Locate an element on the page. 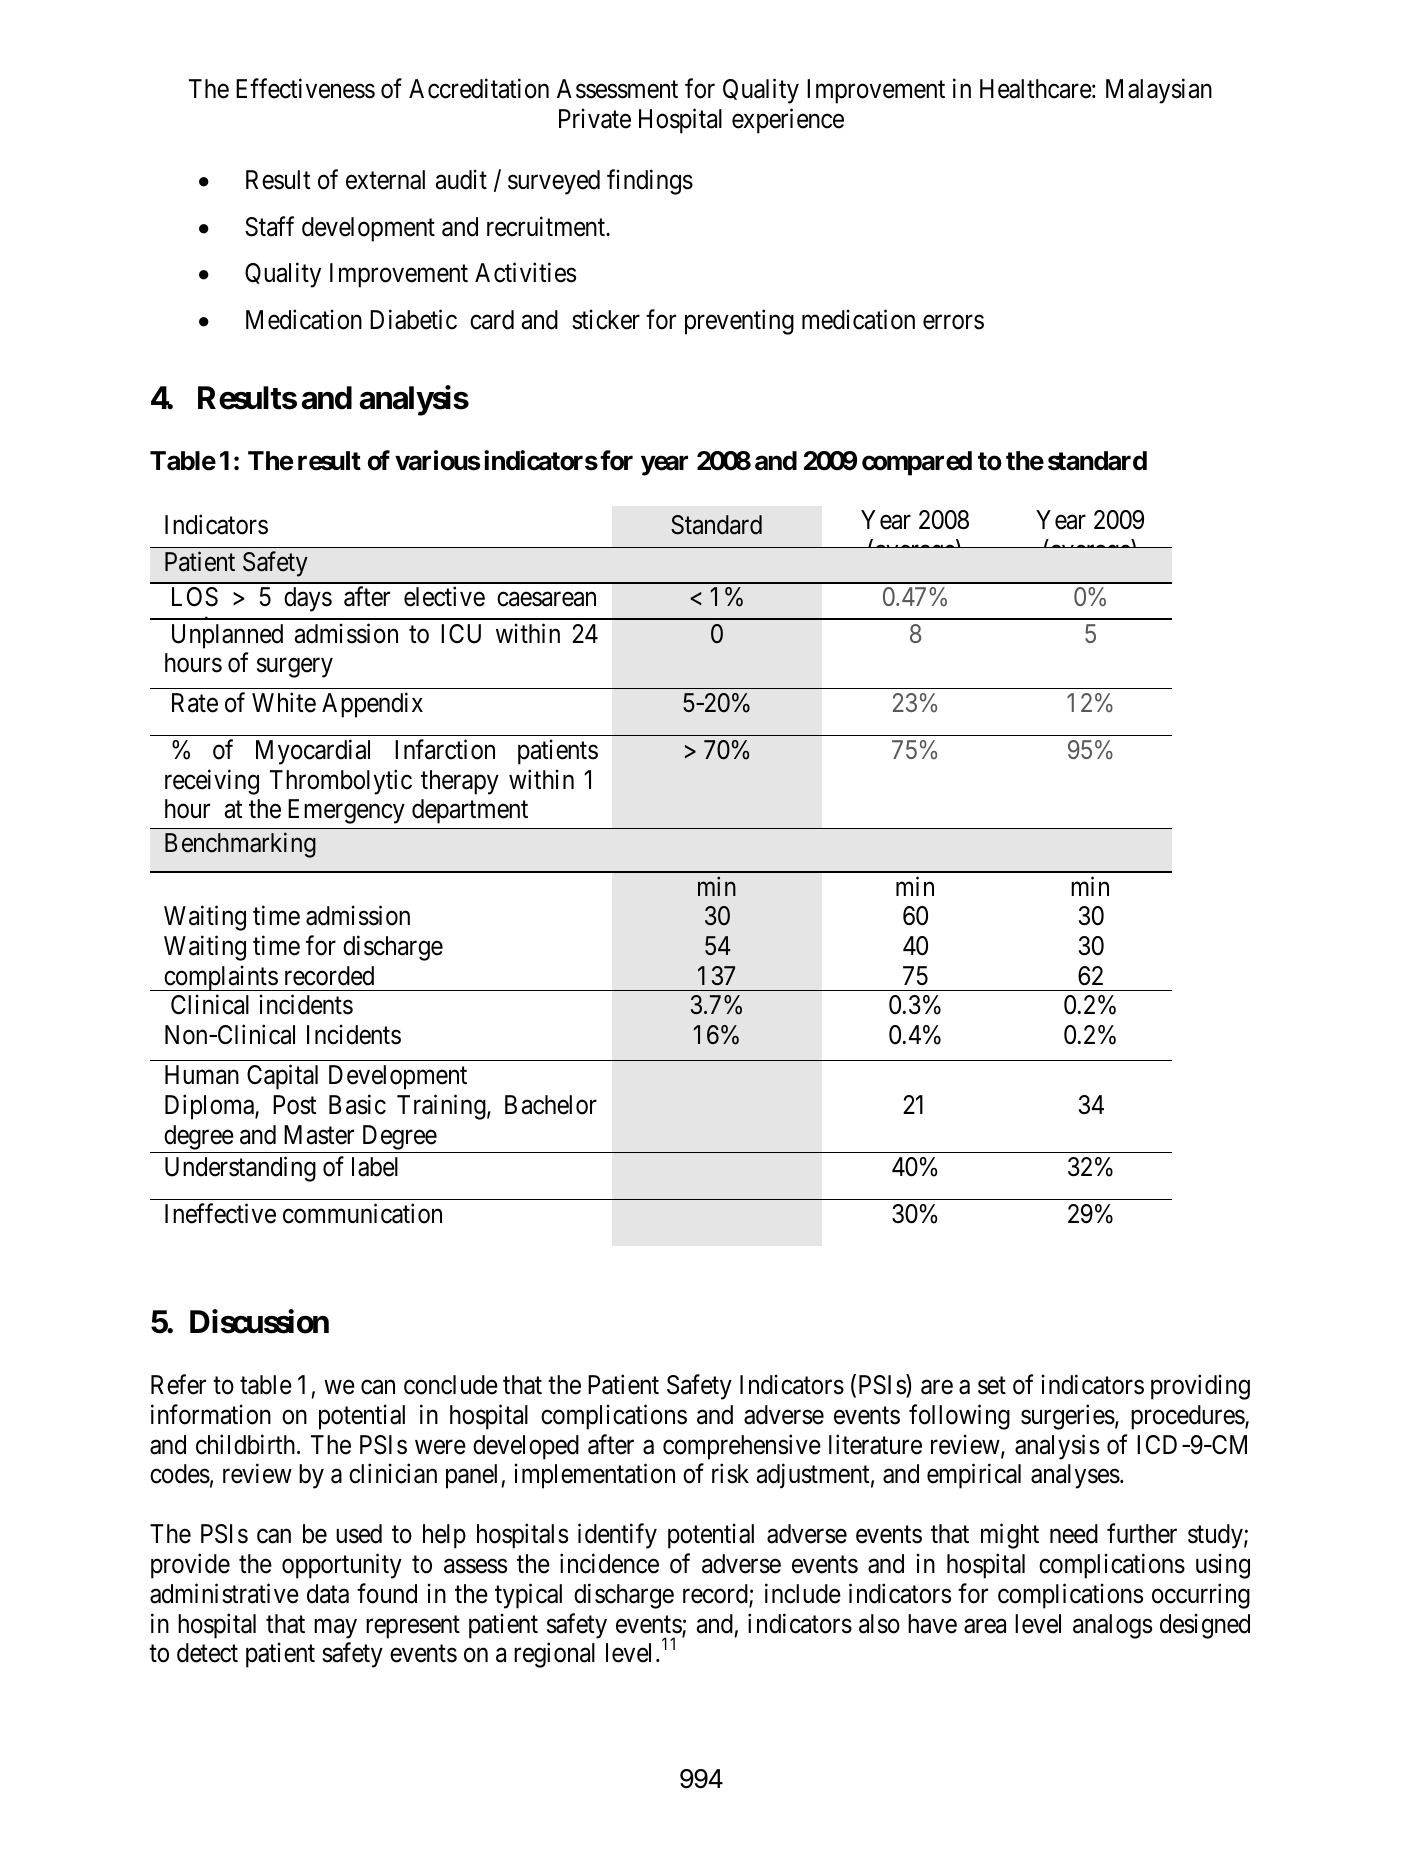 The width and height of the image is (1401, 1869). include is located at coordinates (803, 1593).
